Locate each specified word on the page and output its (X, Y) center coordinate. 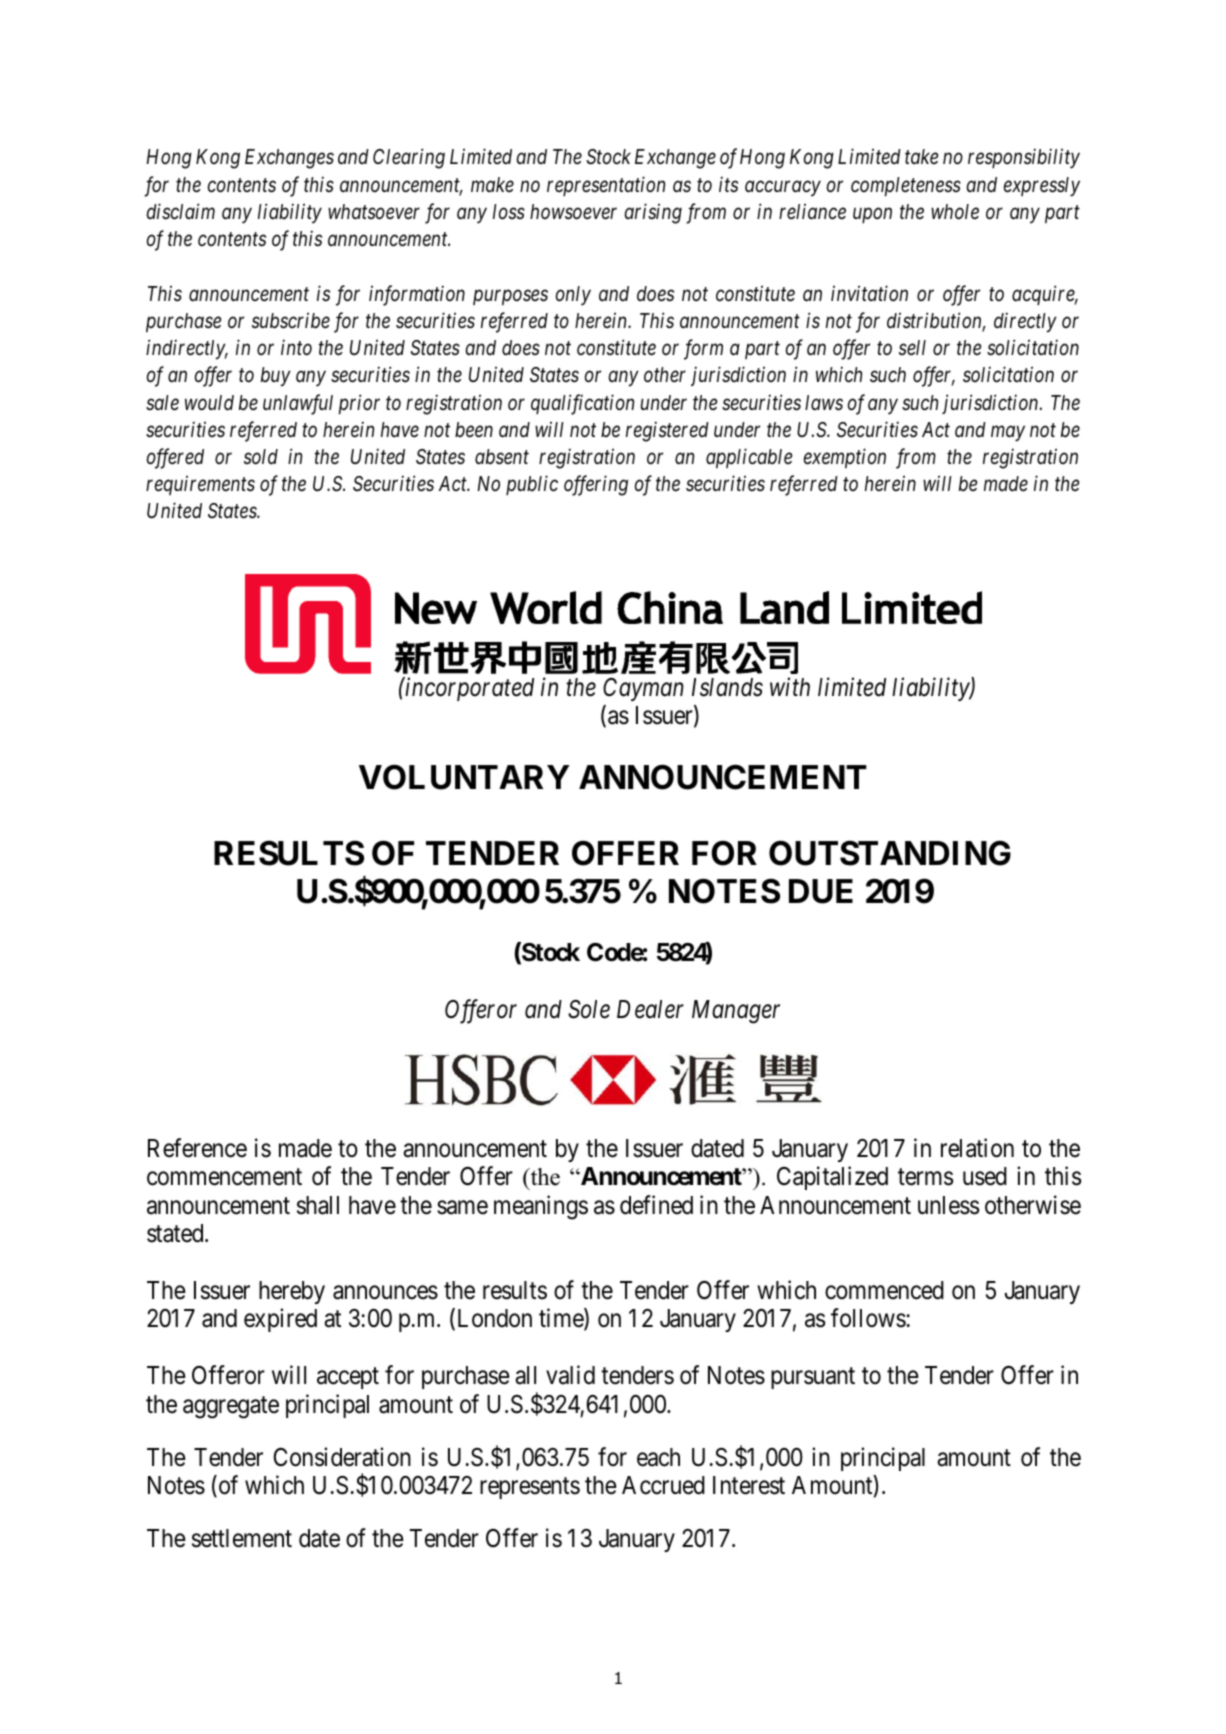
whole (955, 212)
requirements (200, 485)
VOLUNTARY (464, 777)
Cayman (643, 689)
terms (925, 1177)
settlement (242, 1538)
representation (606, 186)
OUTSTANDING (890, 853)
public (532, 485)
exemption (845, 458)
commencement (224, 1177)
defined (656, 1205)
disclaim (181, 211)
